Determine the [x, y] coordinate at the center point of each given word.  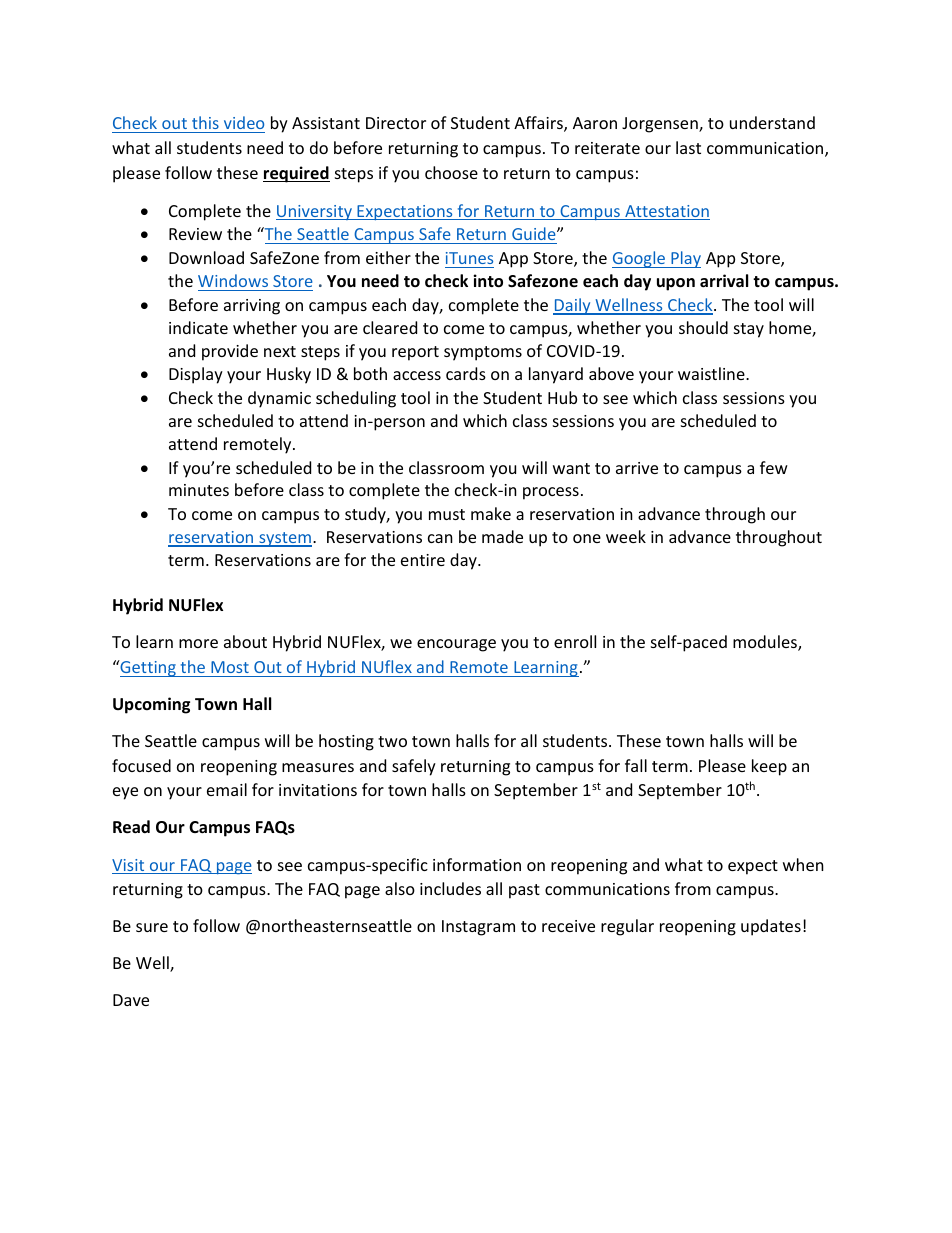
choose [451, 172]
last [688, 147]
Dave [131, 1000]
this [205, 122]
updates [771, 927]
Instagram [478, 928]
